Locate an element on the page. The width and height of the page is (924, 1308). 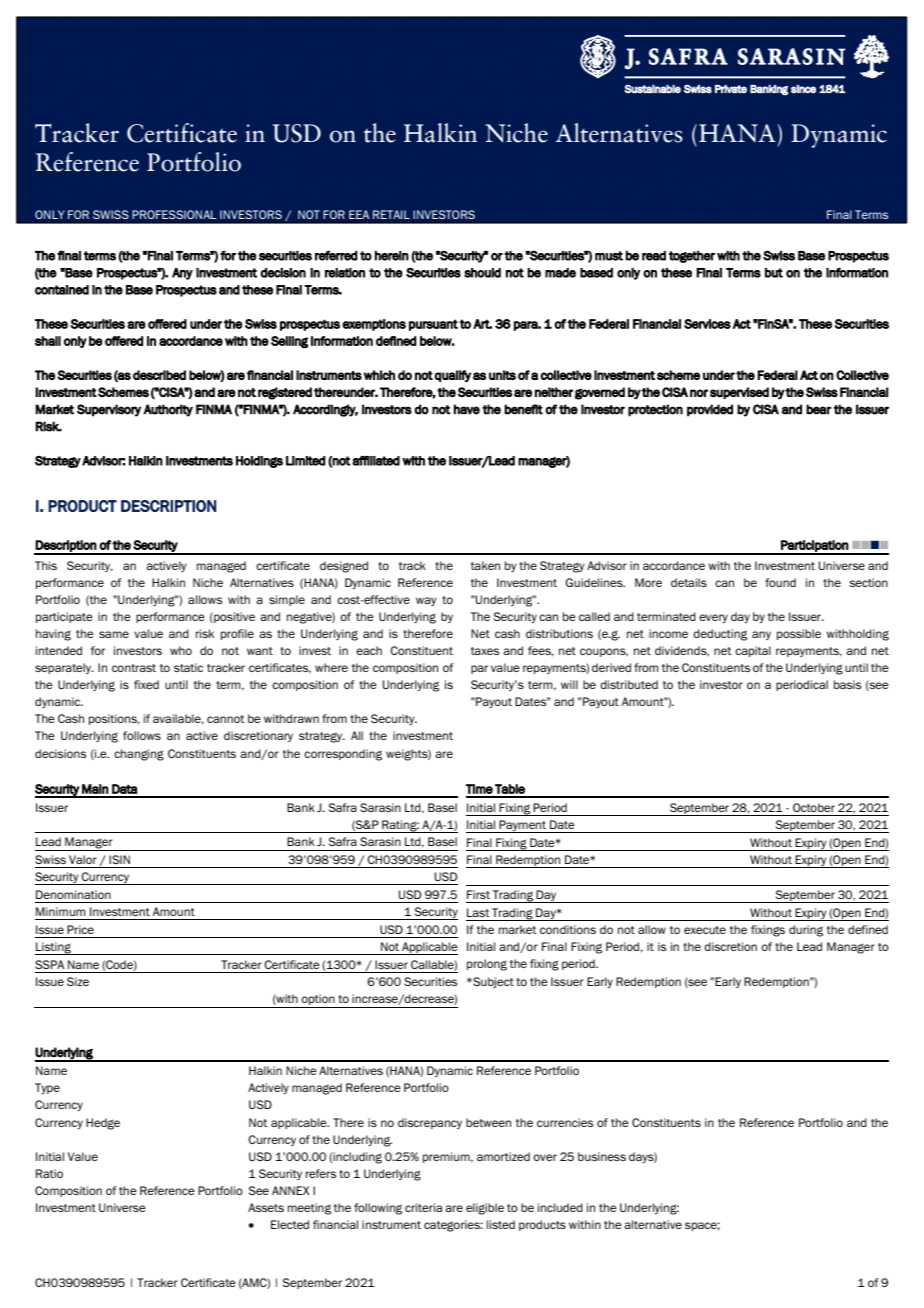
taxes is located at coordinates (485, 651).
